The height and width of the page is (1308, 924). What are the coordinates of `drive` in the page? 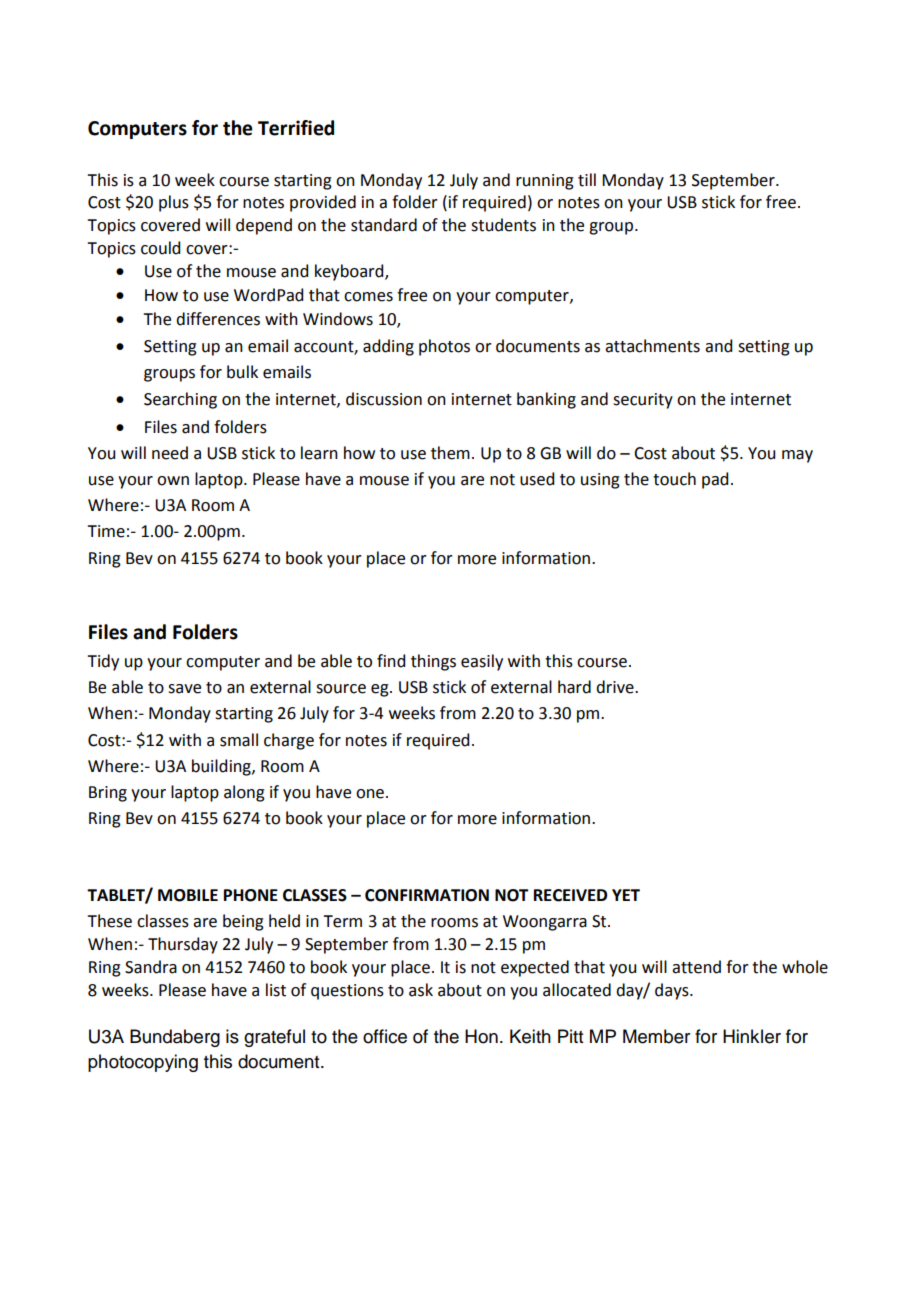 It's located at (616, 687).
